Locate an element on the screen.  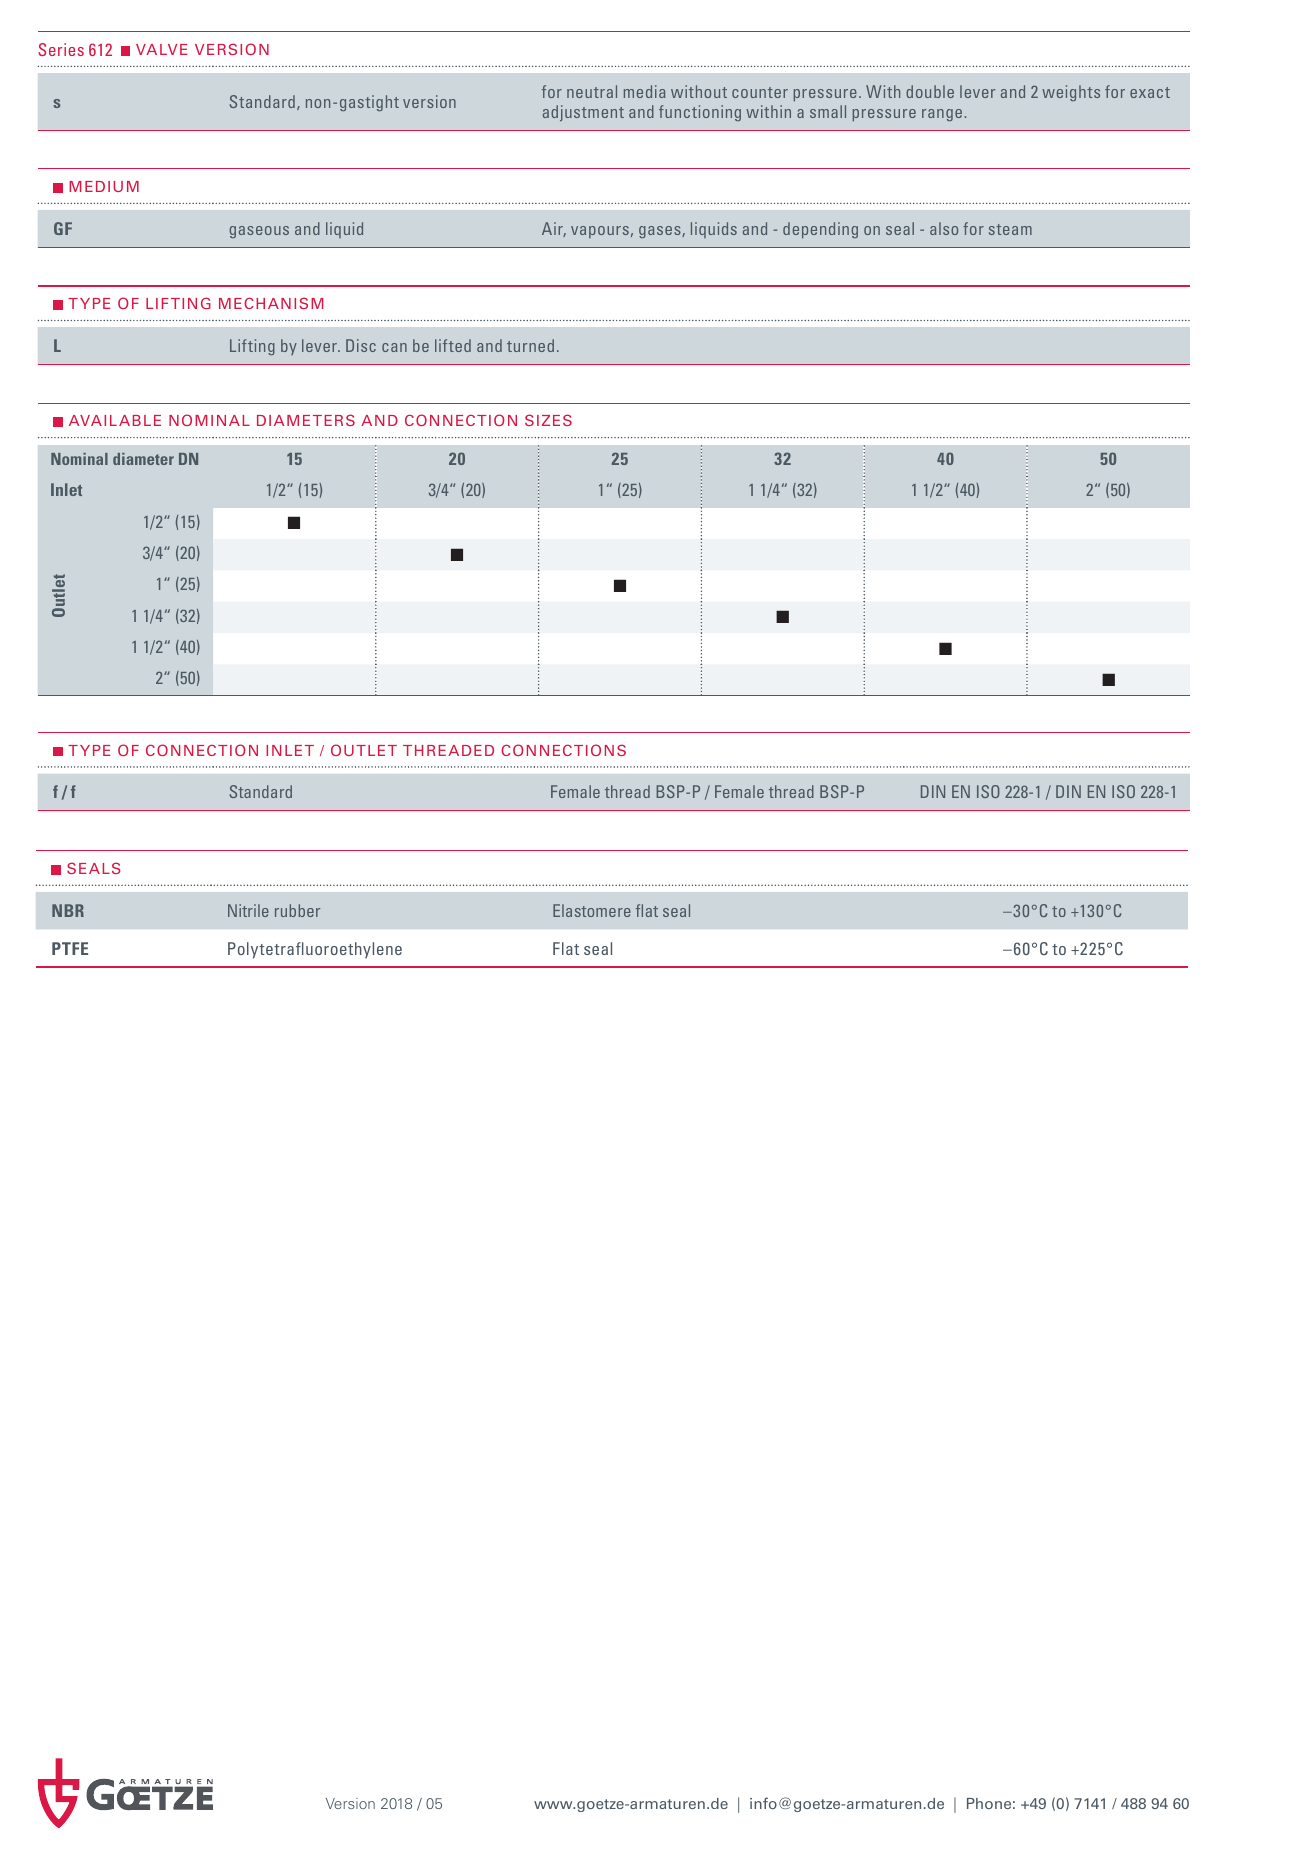
steam is located at coordinates (1010, 229).
